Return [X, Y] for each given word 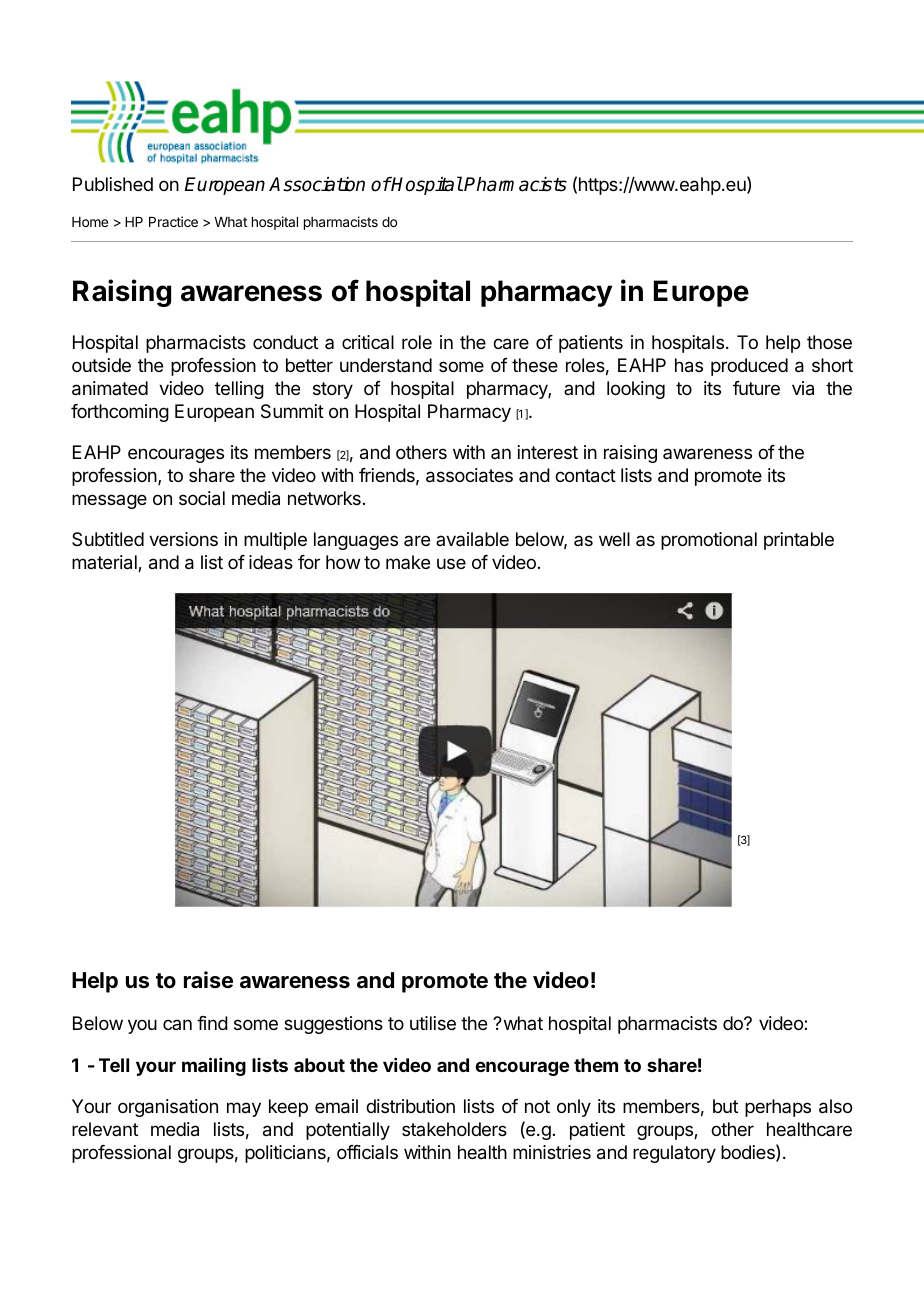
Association [317, 184]
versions [183, 539]
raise [208, 980]
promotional [709, 541]
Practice [173, 221]
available [472, 539]
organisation [168, 1108]
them [596, 1065]
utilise [433, 1023]
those [829, 342]
